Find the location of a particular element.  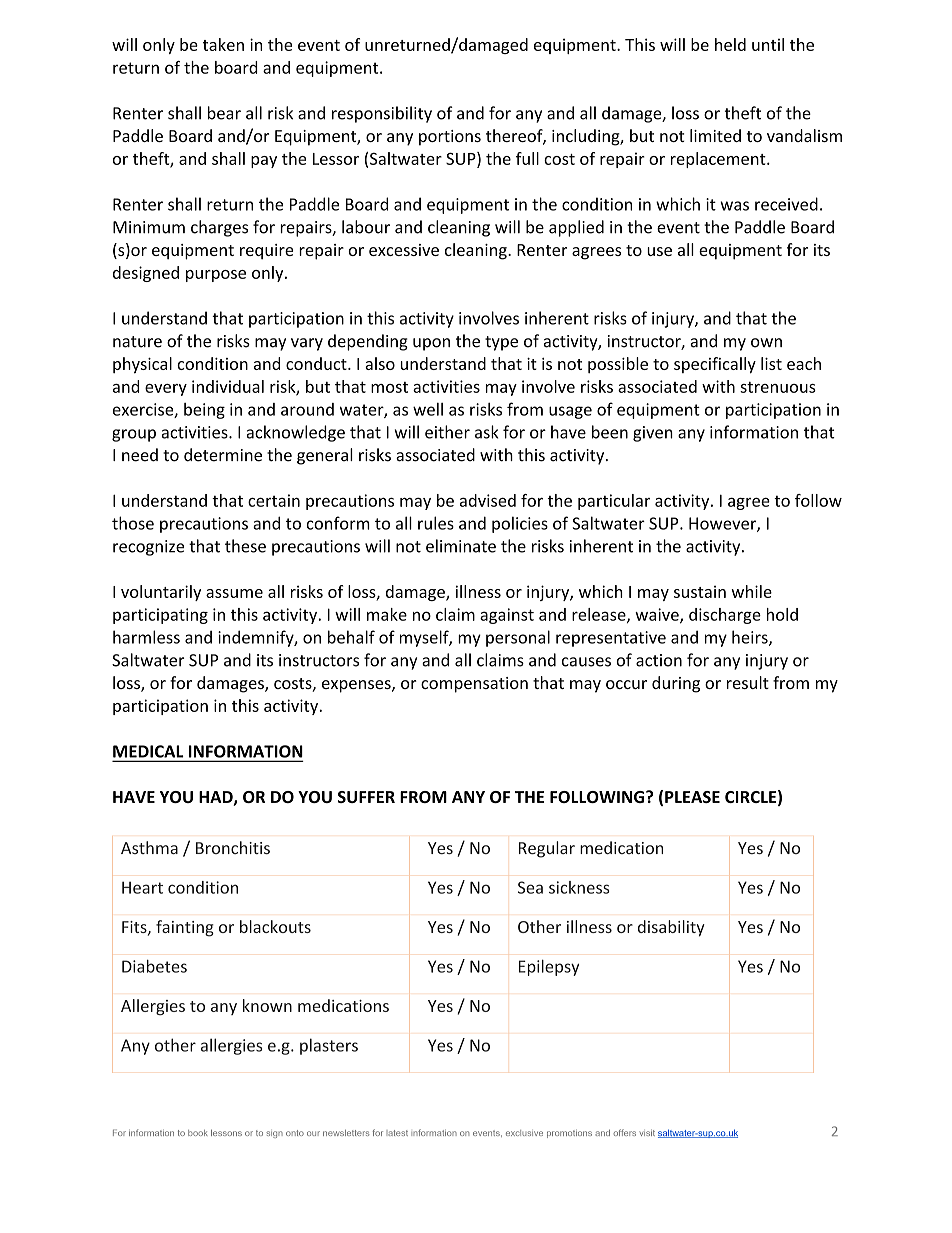

held is located at coordinates (730, 44).
